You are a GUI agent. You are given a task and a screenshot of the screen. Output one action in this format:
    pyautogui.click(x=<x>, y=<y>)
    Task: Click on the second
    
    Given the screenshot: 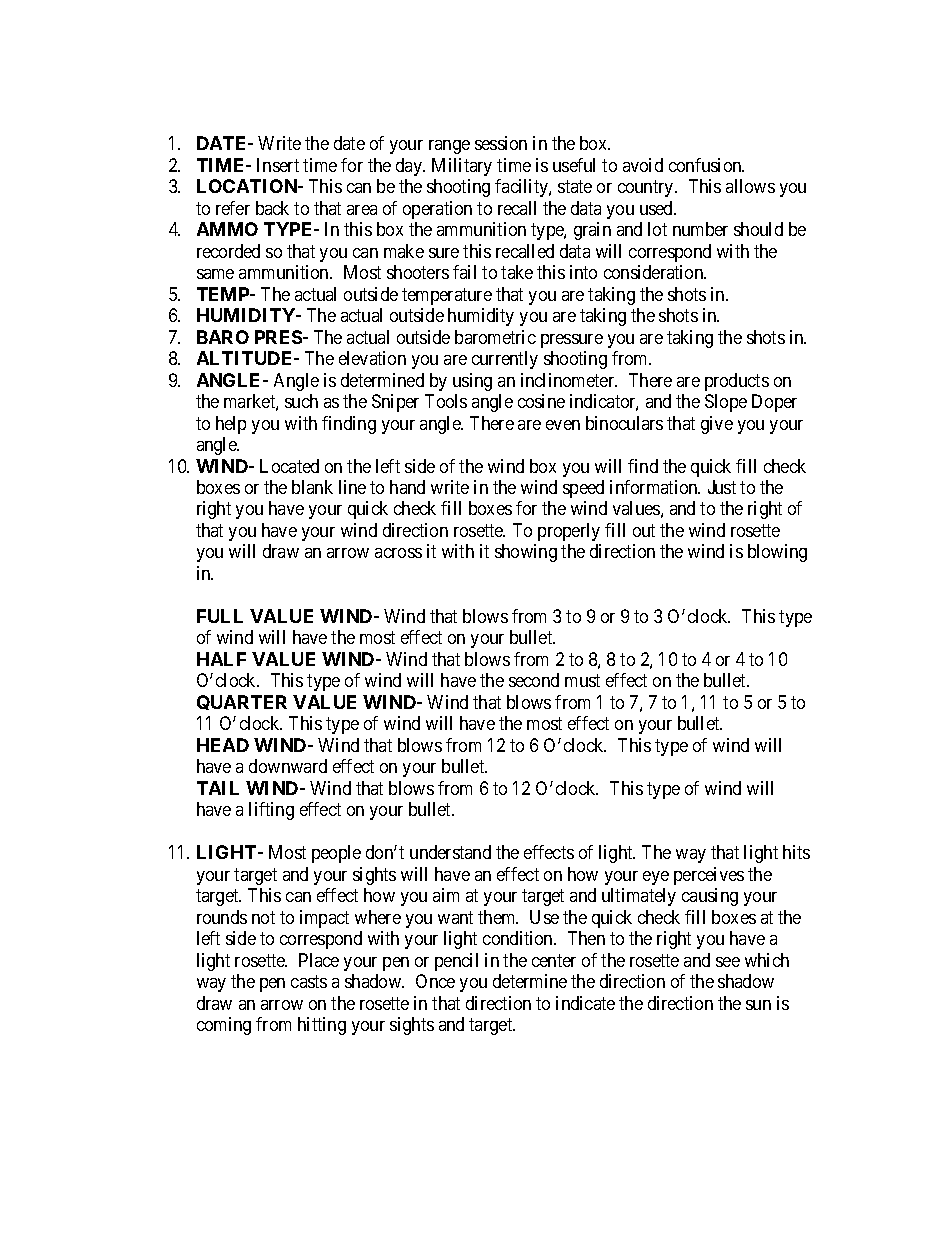 What is the action you would take?
    pyautogui.click(x=534, y=680)
